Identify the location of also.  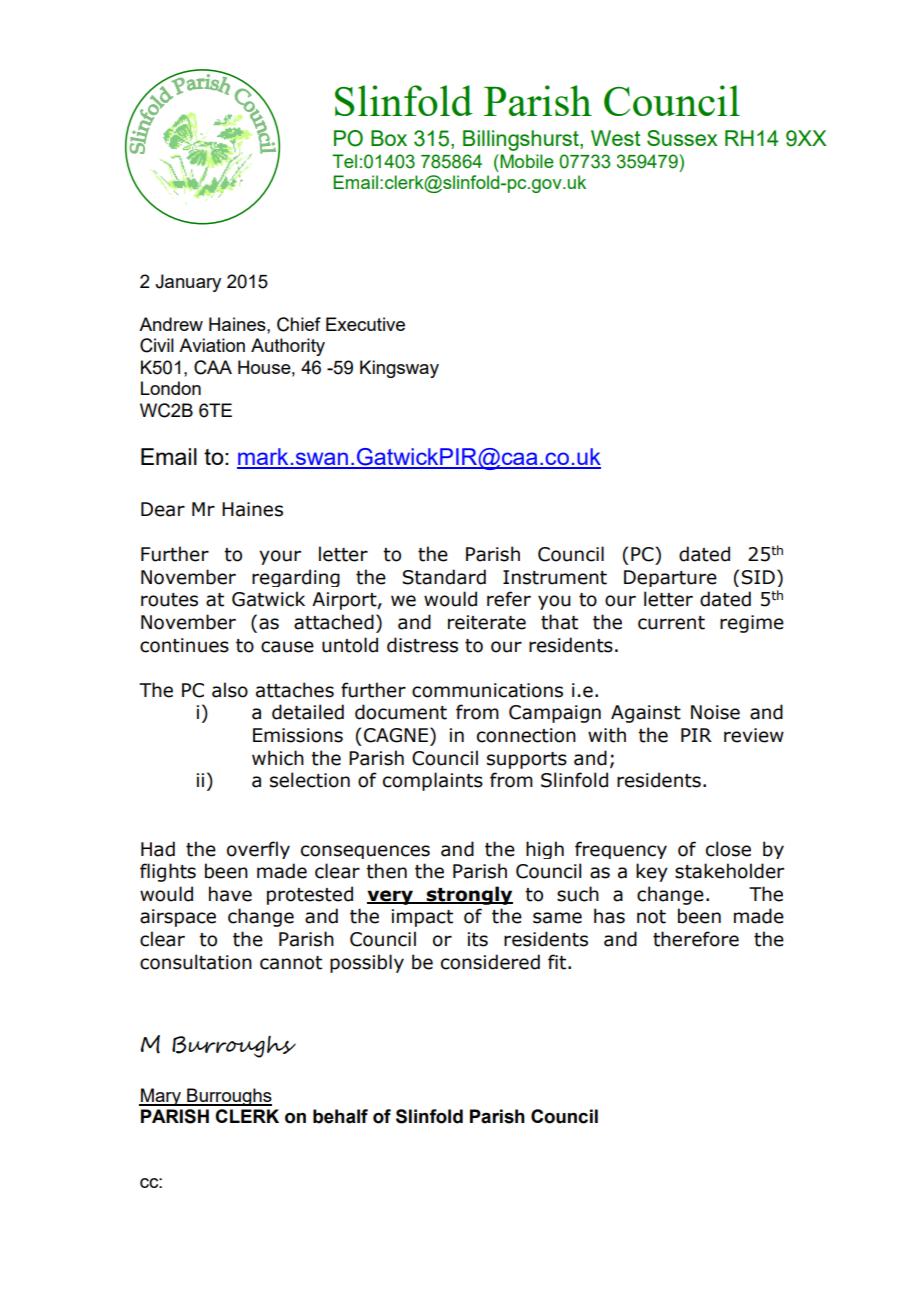
(230, 690).
